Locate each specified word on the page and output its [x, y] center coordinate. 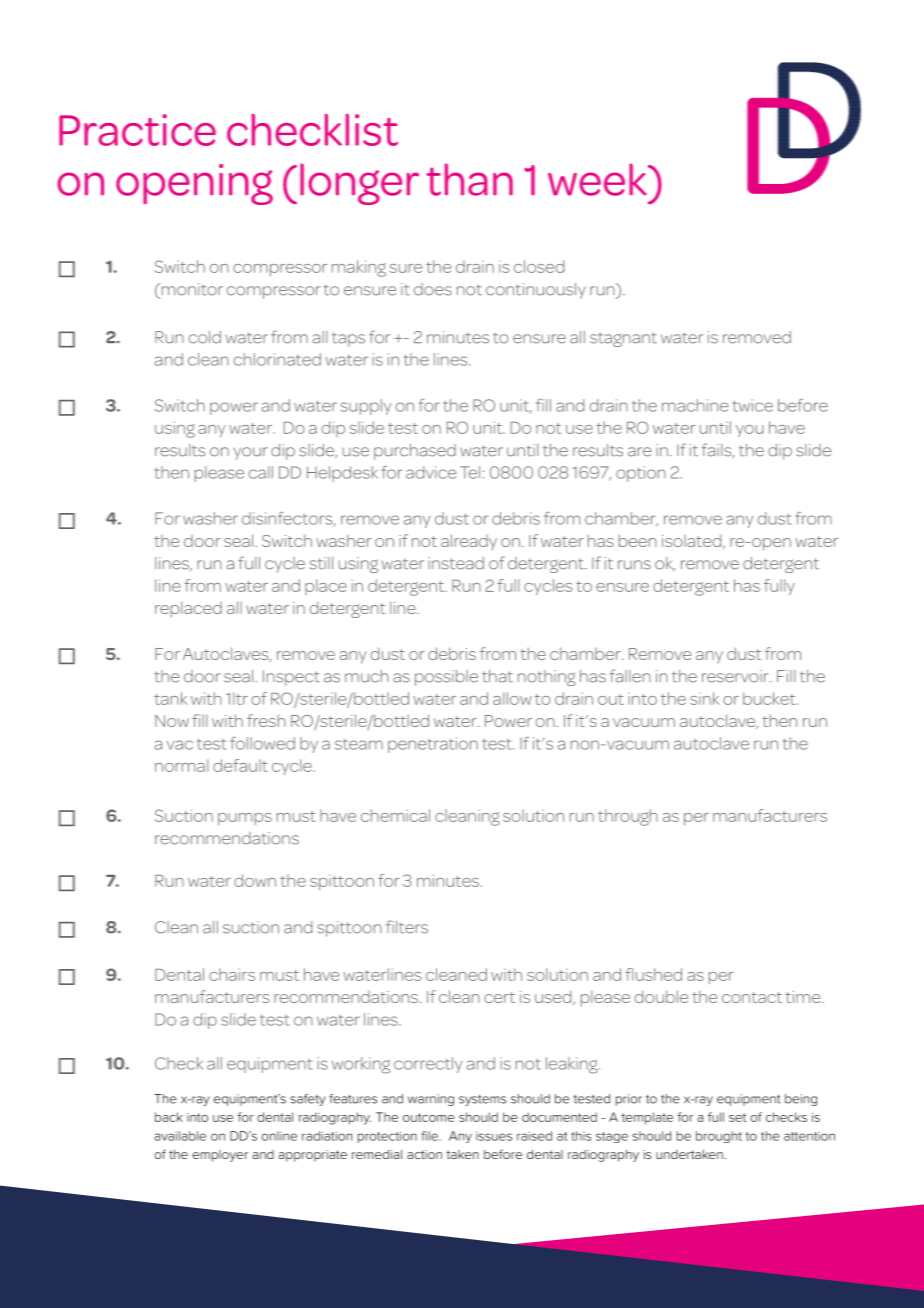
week [598, 179]
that [497, 676]
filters [407, 927]
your [250, 453]
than [469, 179]
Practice [137, 130]
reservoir [736, 676]
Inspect [291, 678]
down [255, 880]
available [180, 1136]
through [628, 817]
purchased [415, 452]
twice [753, 405]
